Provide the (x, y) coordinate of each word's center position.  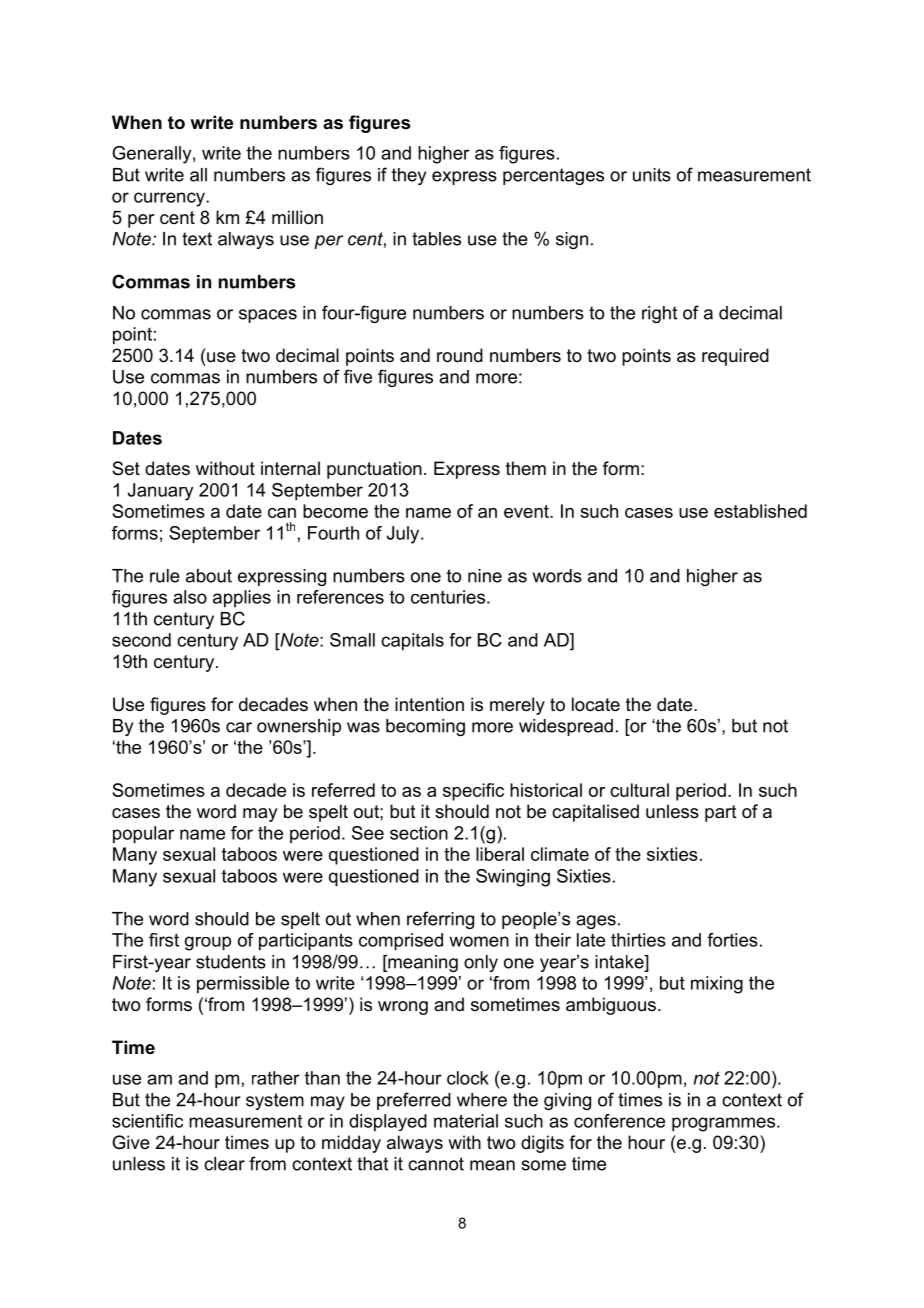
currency (170, 199)
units (652, 175)
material (466, 1121)
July (404, 535)
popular (143, 835)
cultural (639, 790)
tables (436, 239)
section (419, 833)
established (760, 511)
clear (224, 1164)
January (160, 492)
